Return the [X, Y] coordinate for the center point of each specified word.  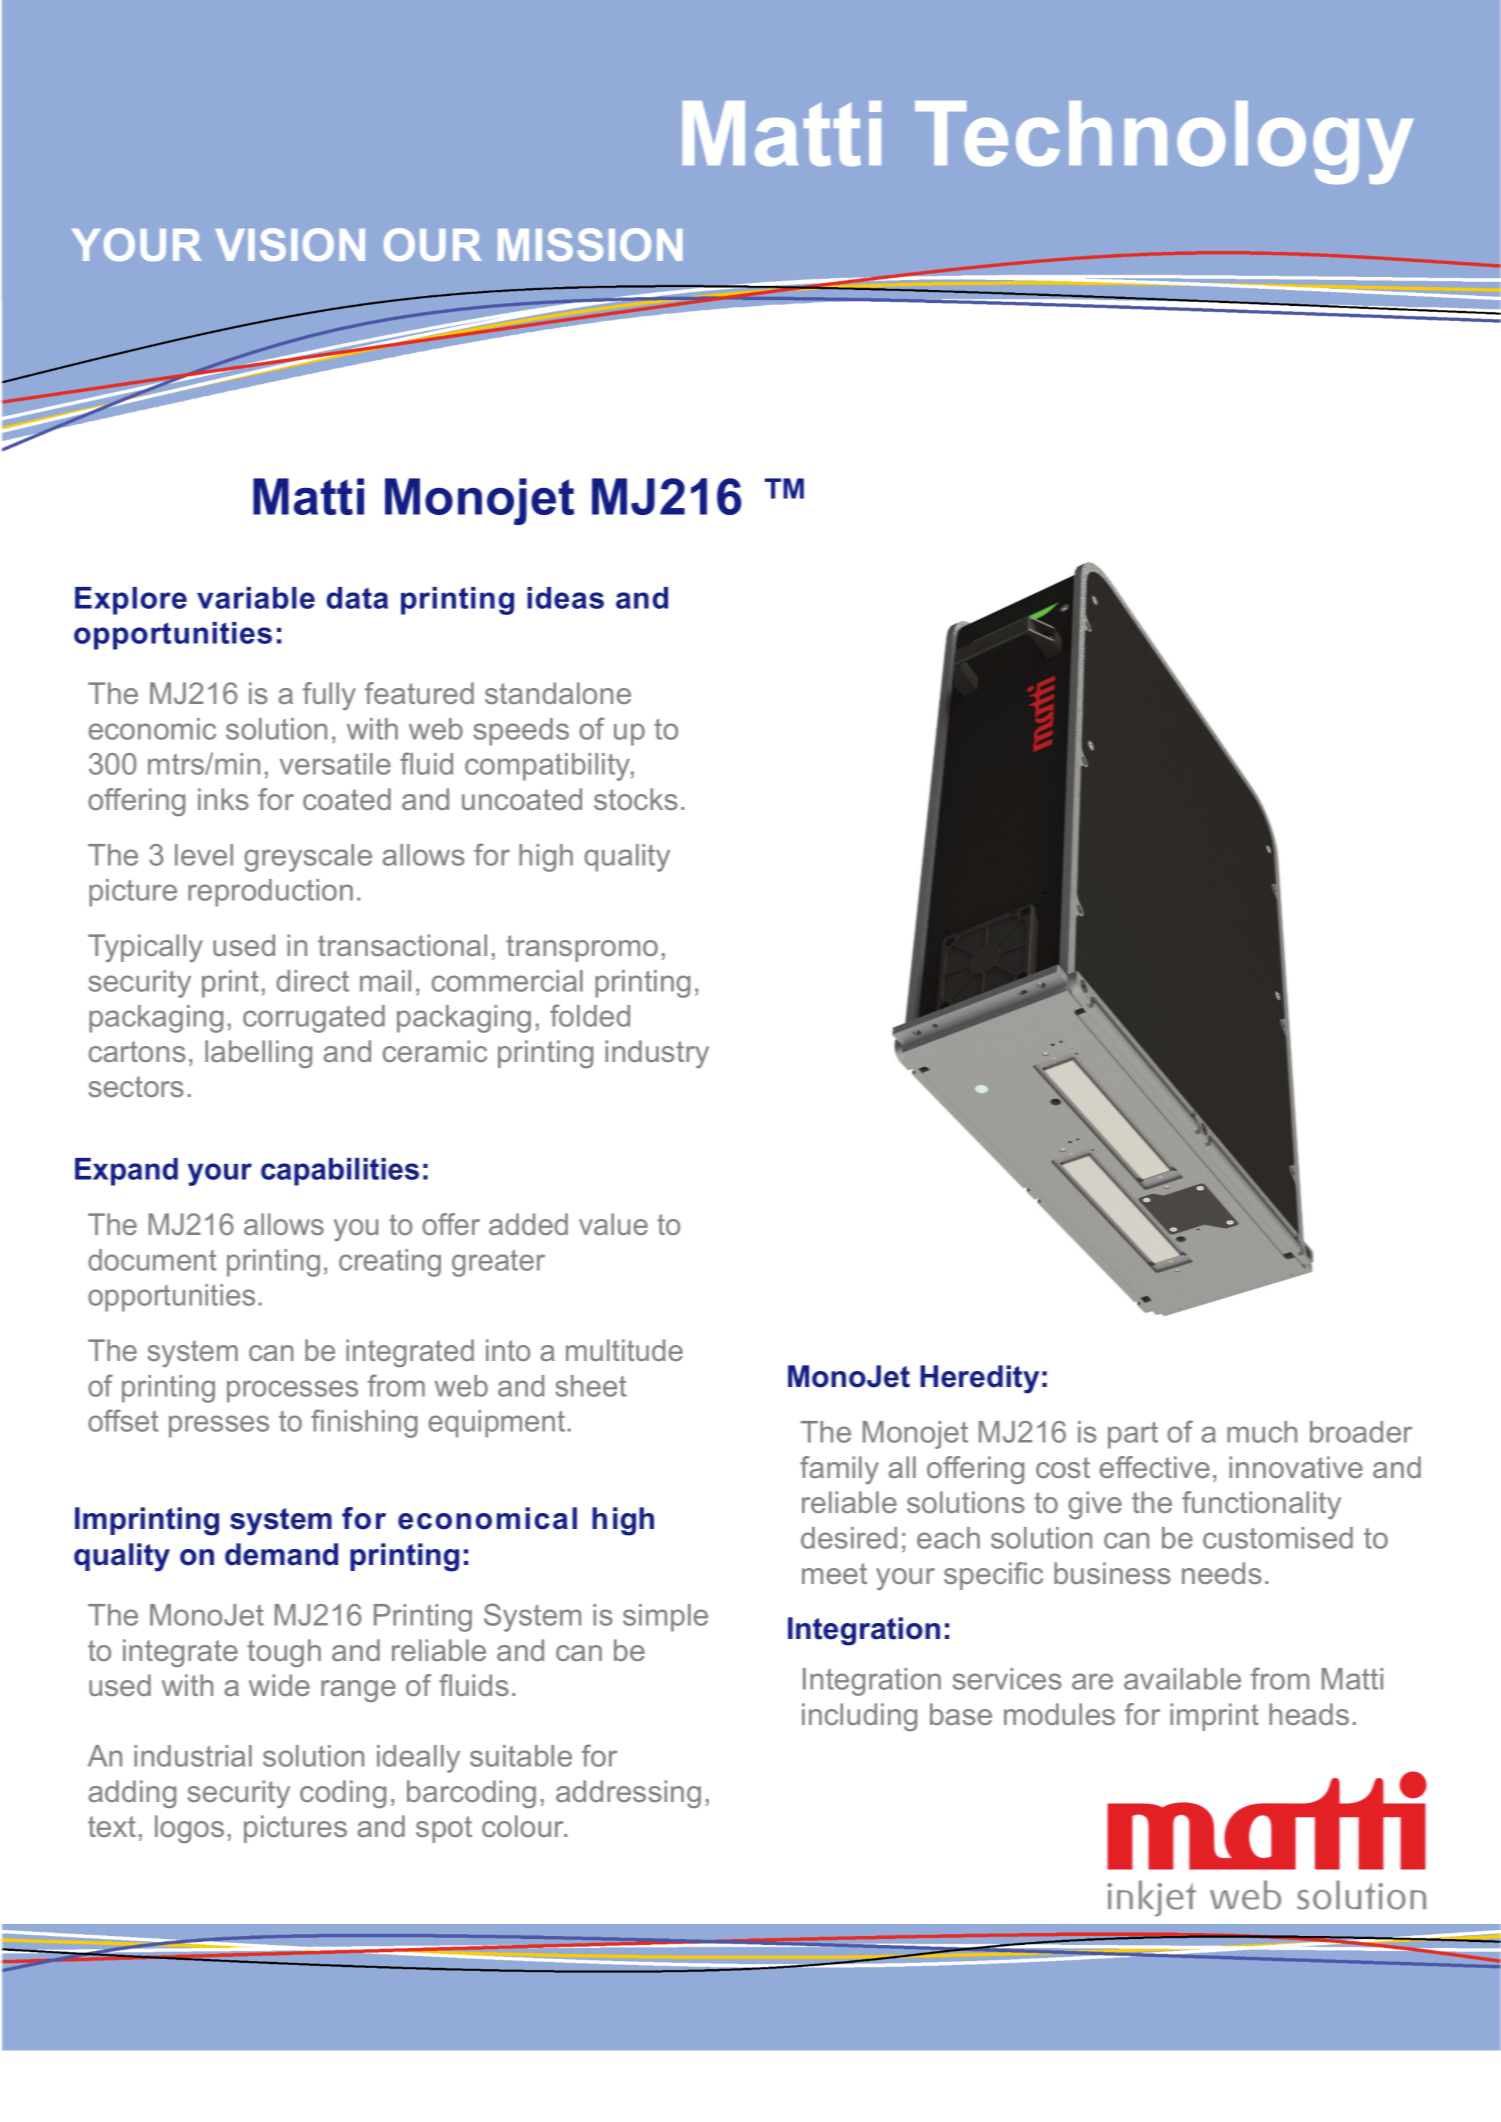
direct [312, 981]
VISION [290, 244]
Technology [1164, 142]
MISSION [590, 244]
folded [590, 1015]
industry [657, 1054]
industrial [193, 1756]
